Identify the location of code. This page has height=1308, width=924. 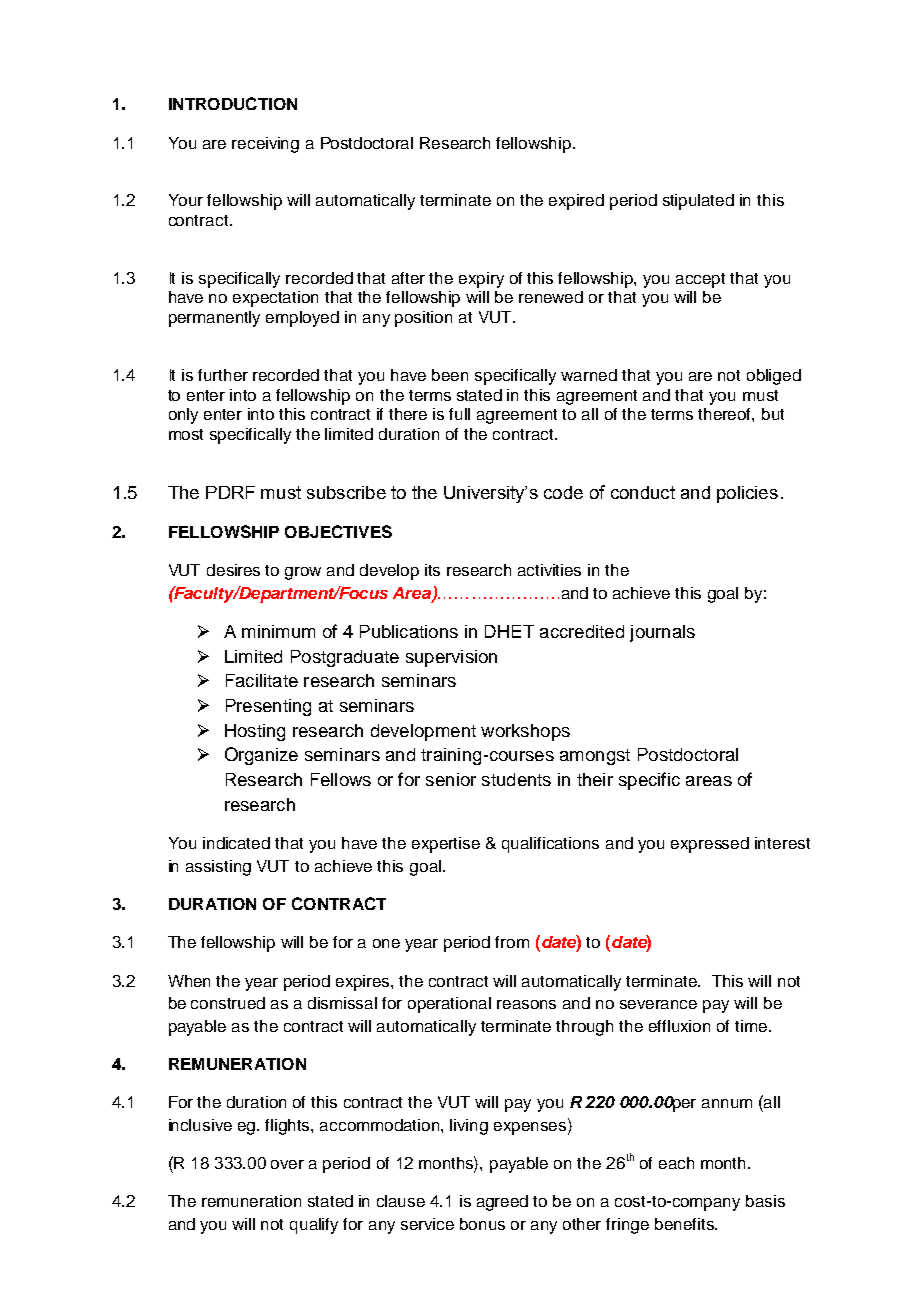
(563, 492).
